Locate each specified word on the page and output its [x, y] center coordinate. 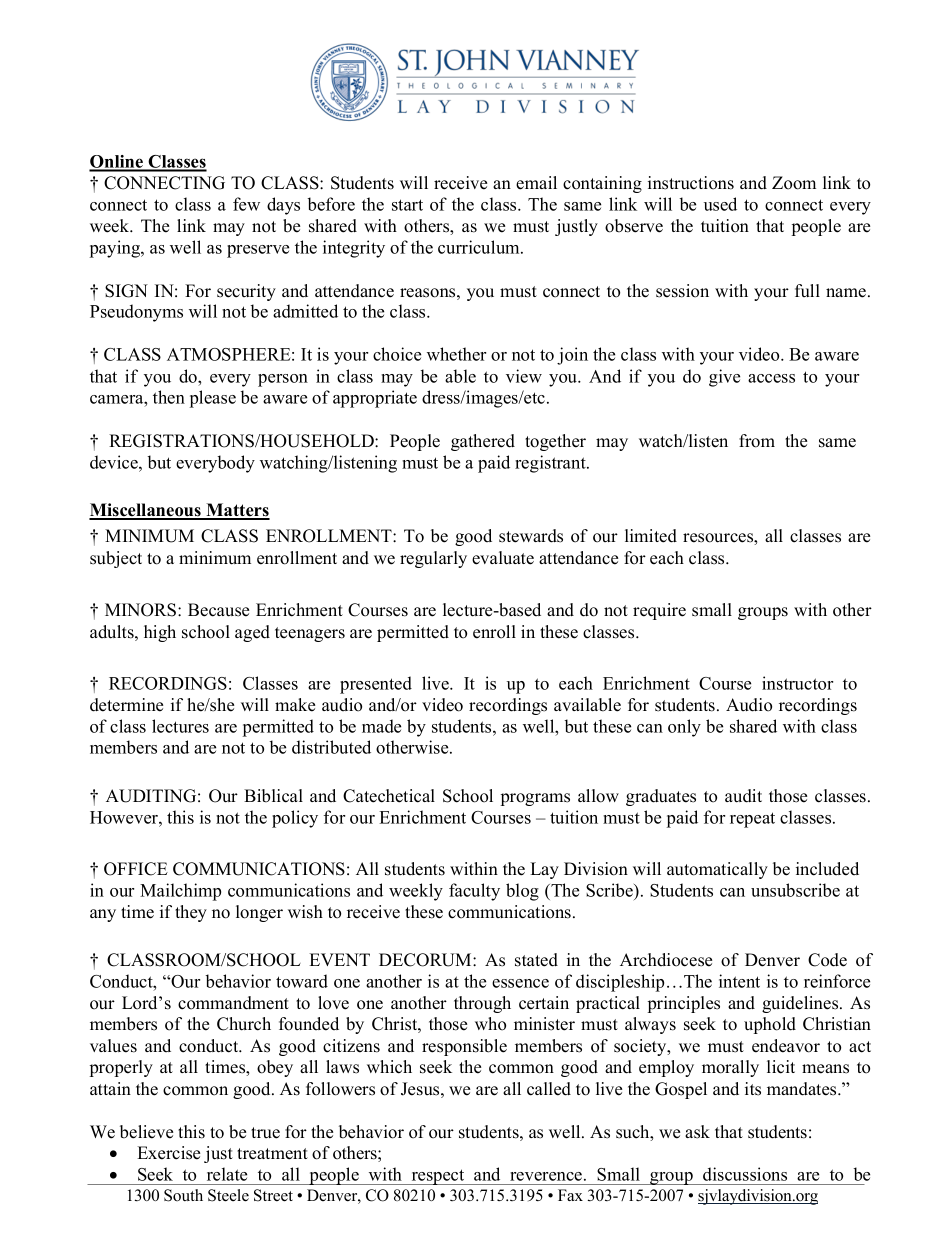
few [246, 204]
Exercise [168, 1153]
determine [126, 705]
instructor [797, 683]
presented [376, 685]
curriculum [480, 247]
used [720, 204]
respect [438, 1177]
